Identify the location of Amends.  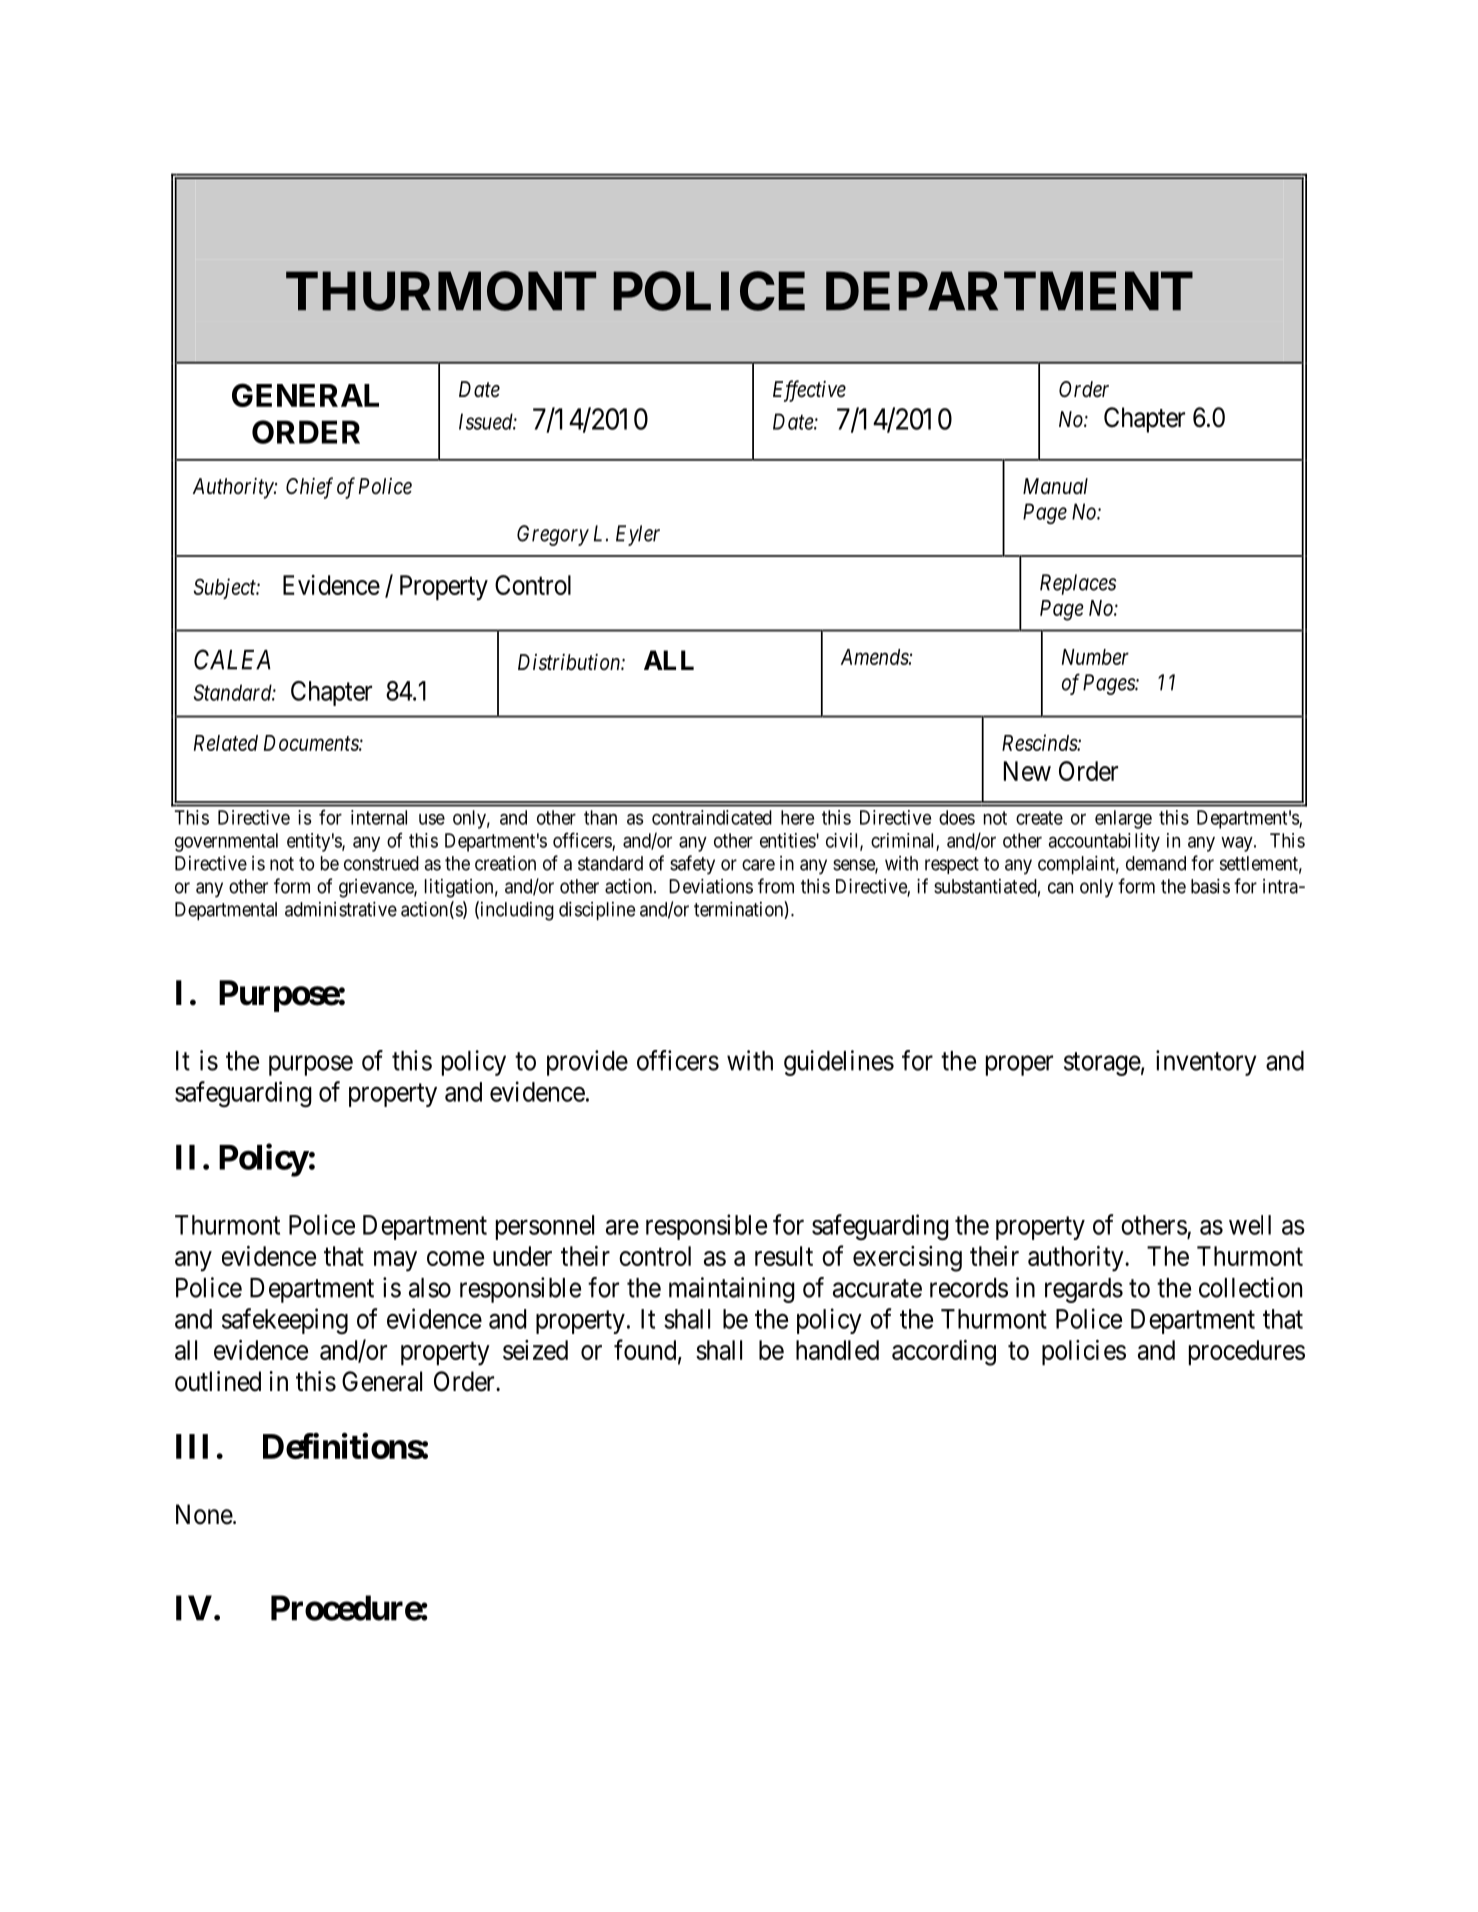
(875, 657).
